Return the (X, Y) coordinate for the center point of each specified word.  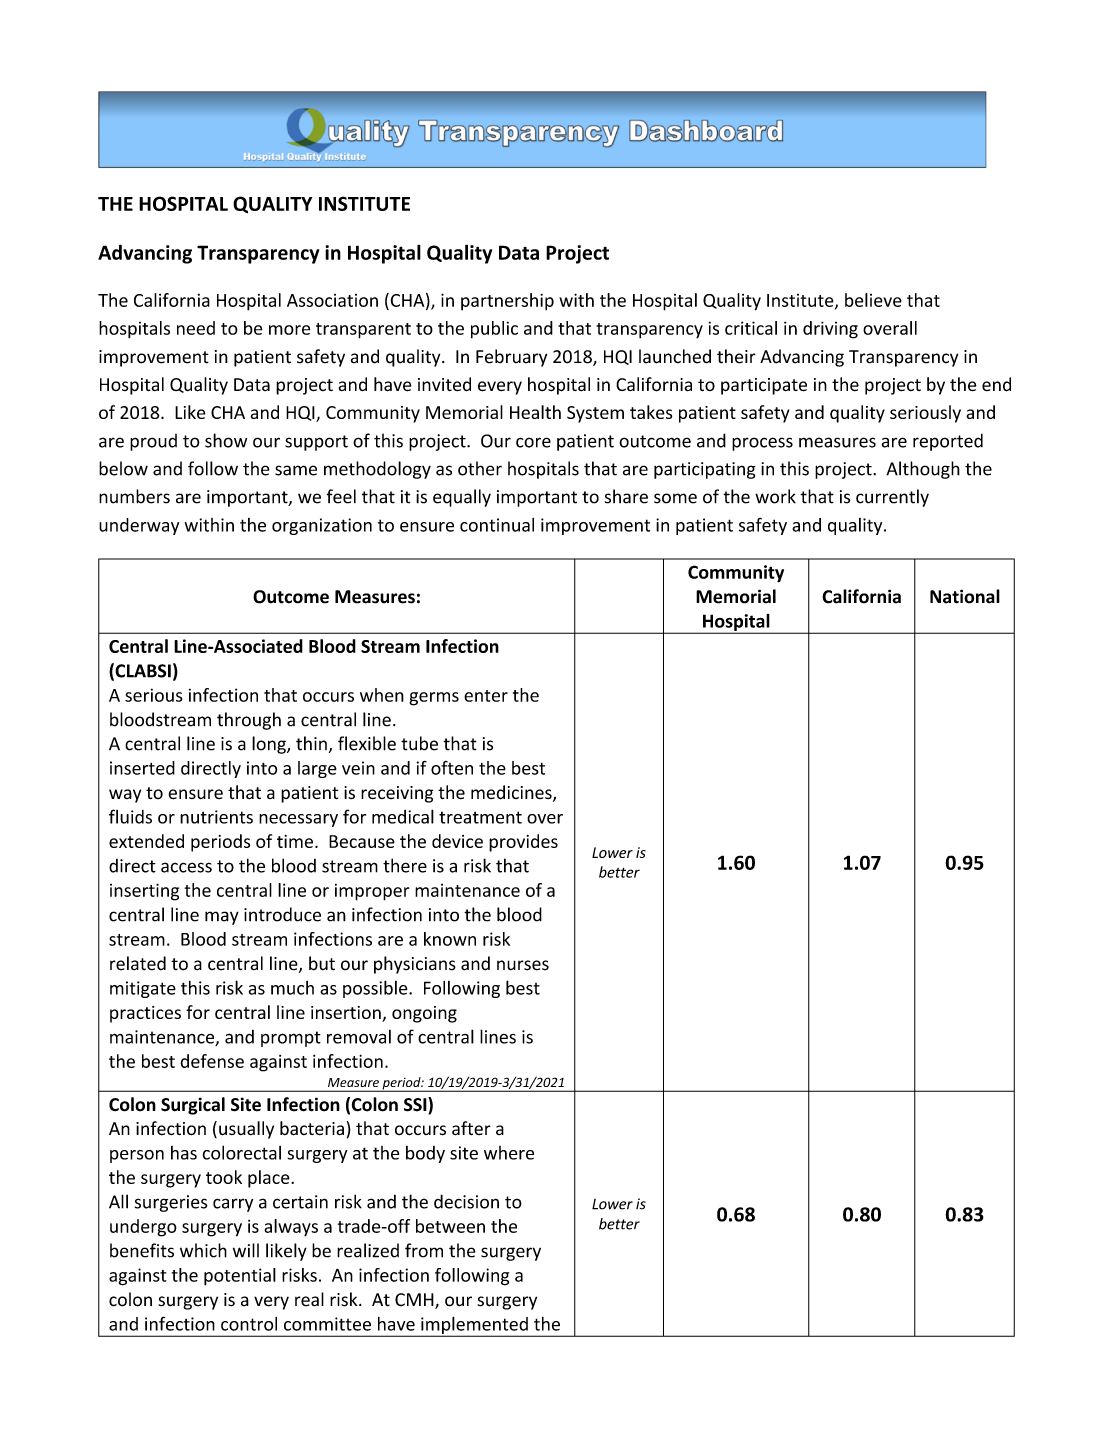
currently (892, 498)
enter (486, 696)
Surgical (193, 1106)
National (965, 596)
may (222, 918)
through (249, 721)
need (196, 328)
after (471, 1128)
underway (139, 526)
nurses (523, 965)
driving (830, 330)
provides (523, 843)
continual (497, 525)
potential (240, 1277)
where (509, 1153)
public (494, 330)
